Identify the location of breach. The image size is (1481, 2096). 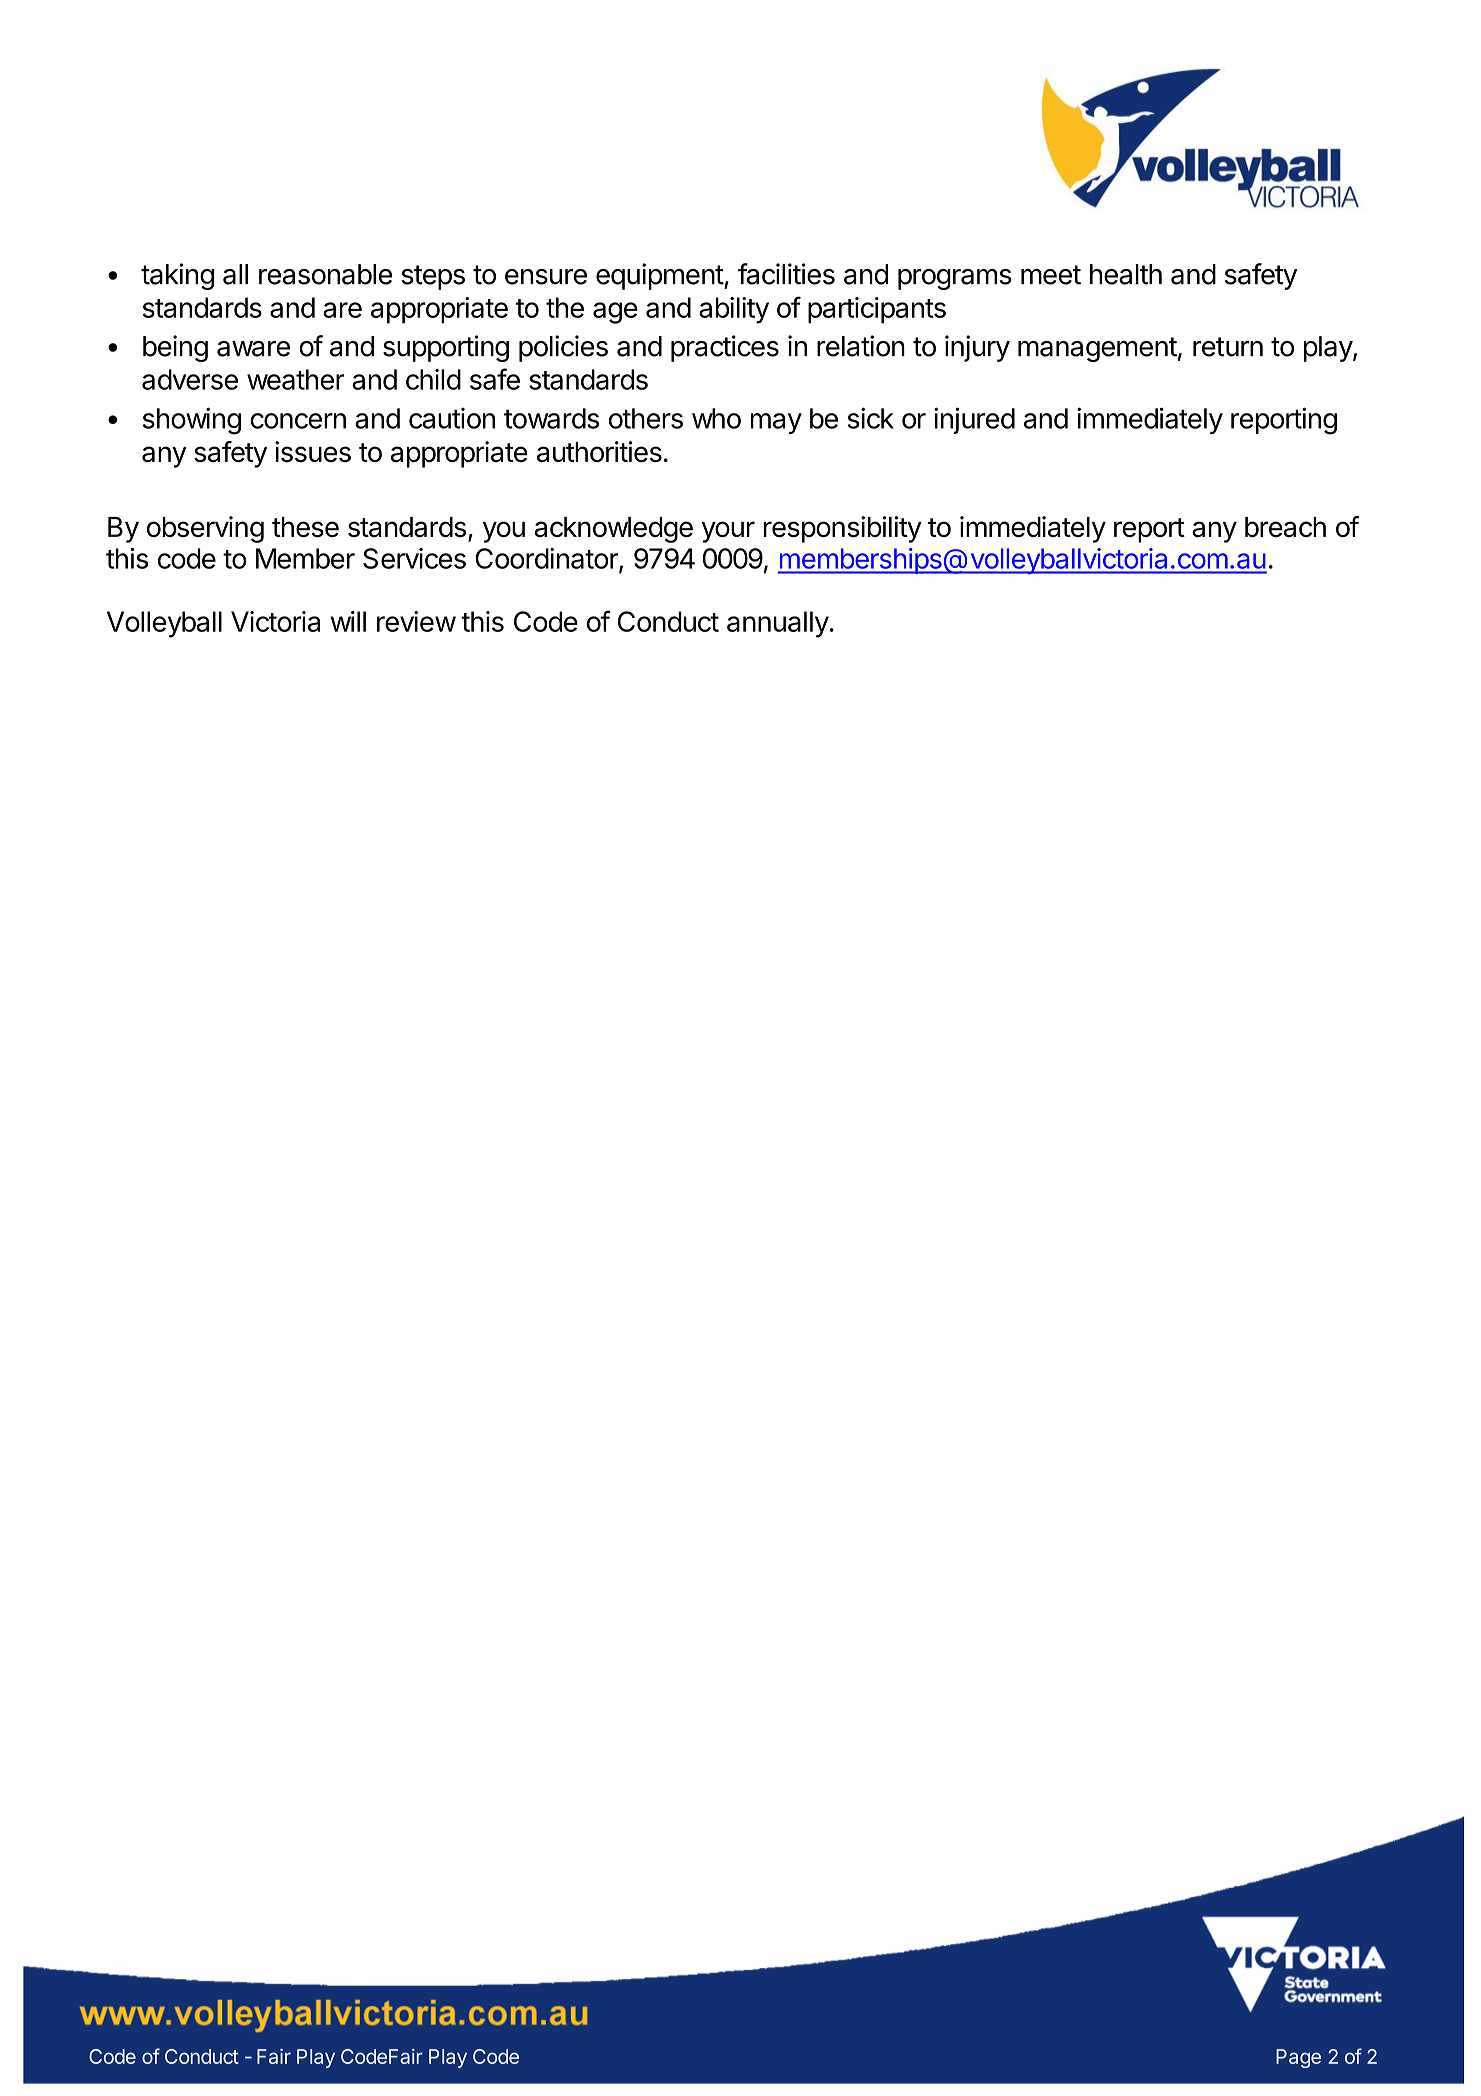
(1285, 527).
